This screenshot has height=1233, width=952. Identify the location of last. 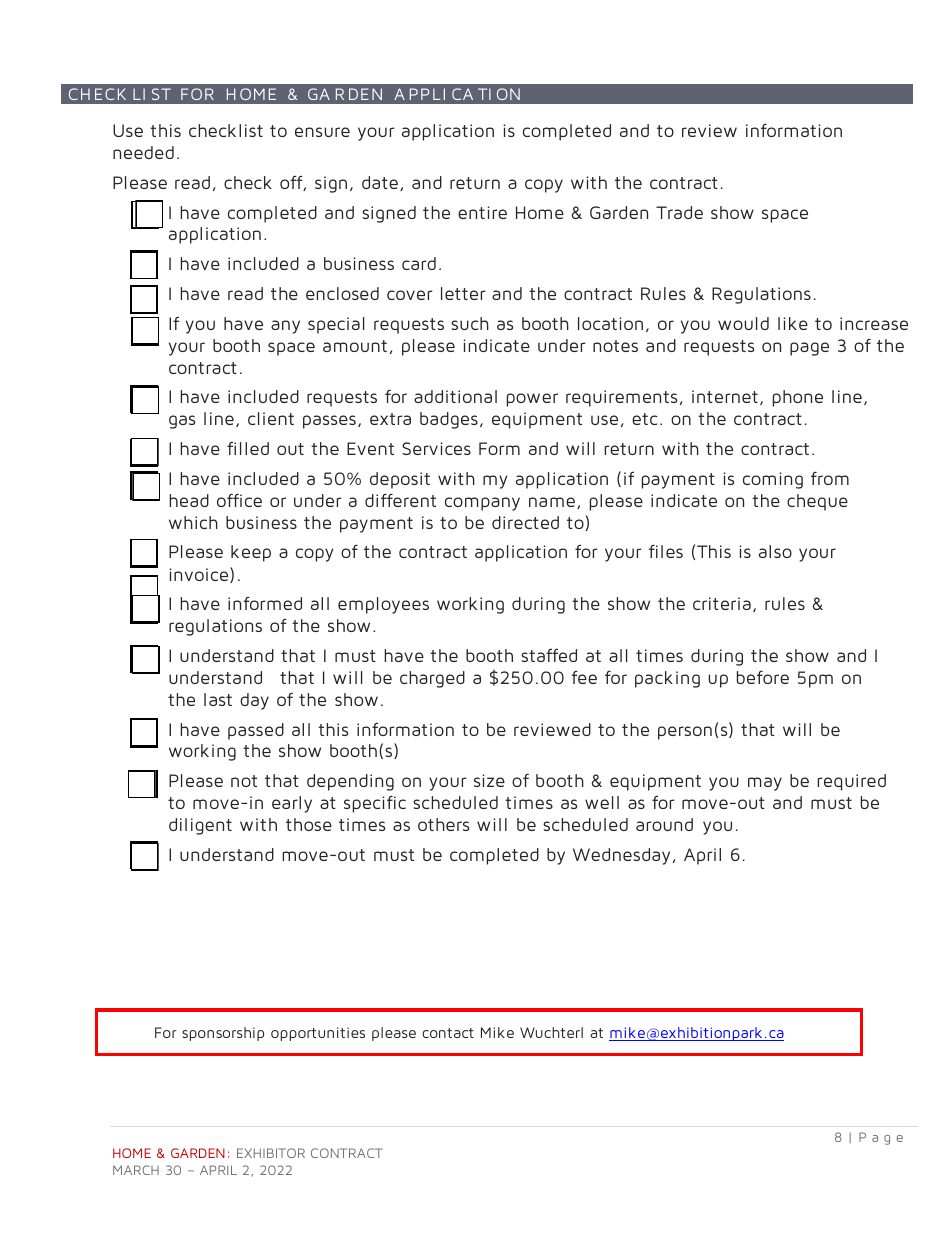
(218, 699).
